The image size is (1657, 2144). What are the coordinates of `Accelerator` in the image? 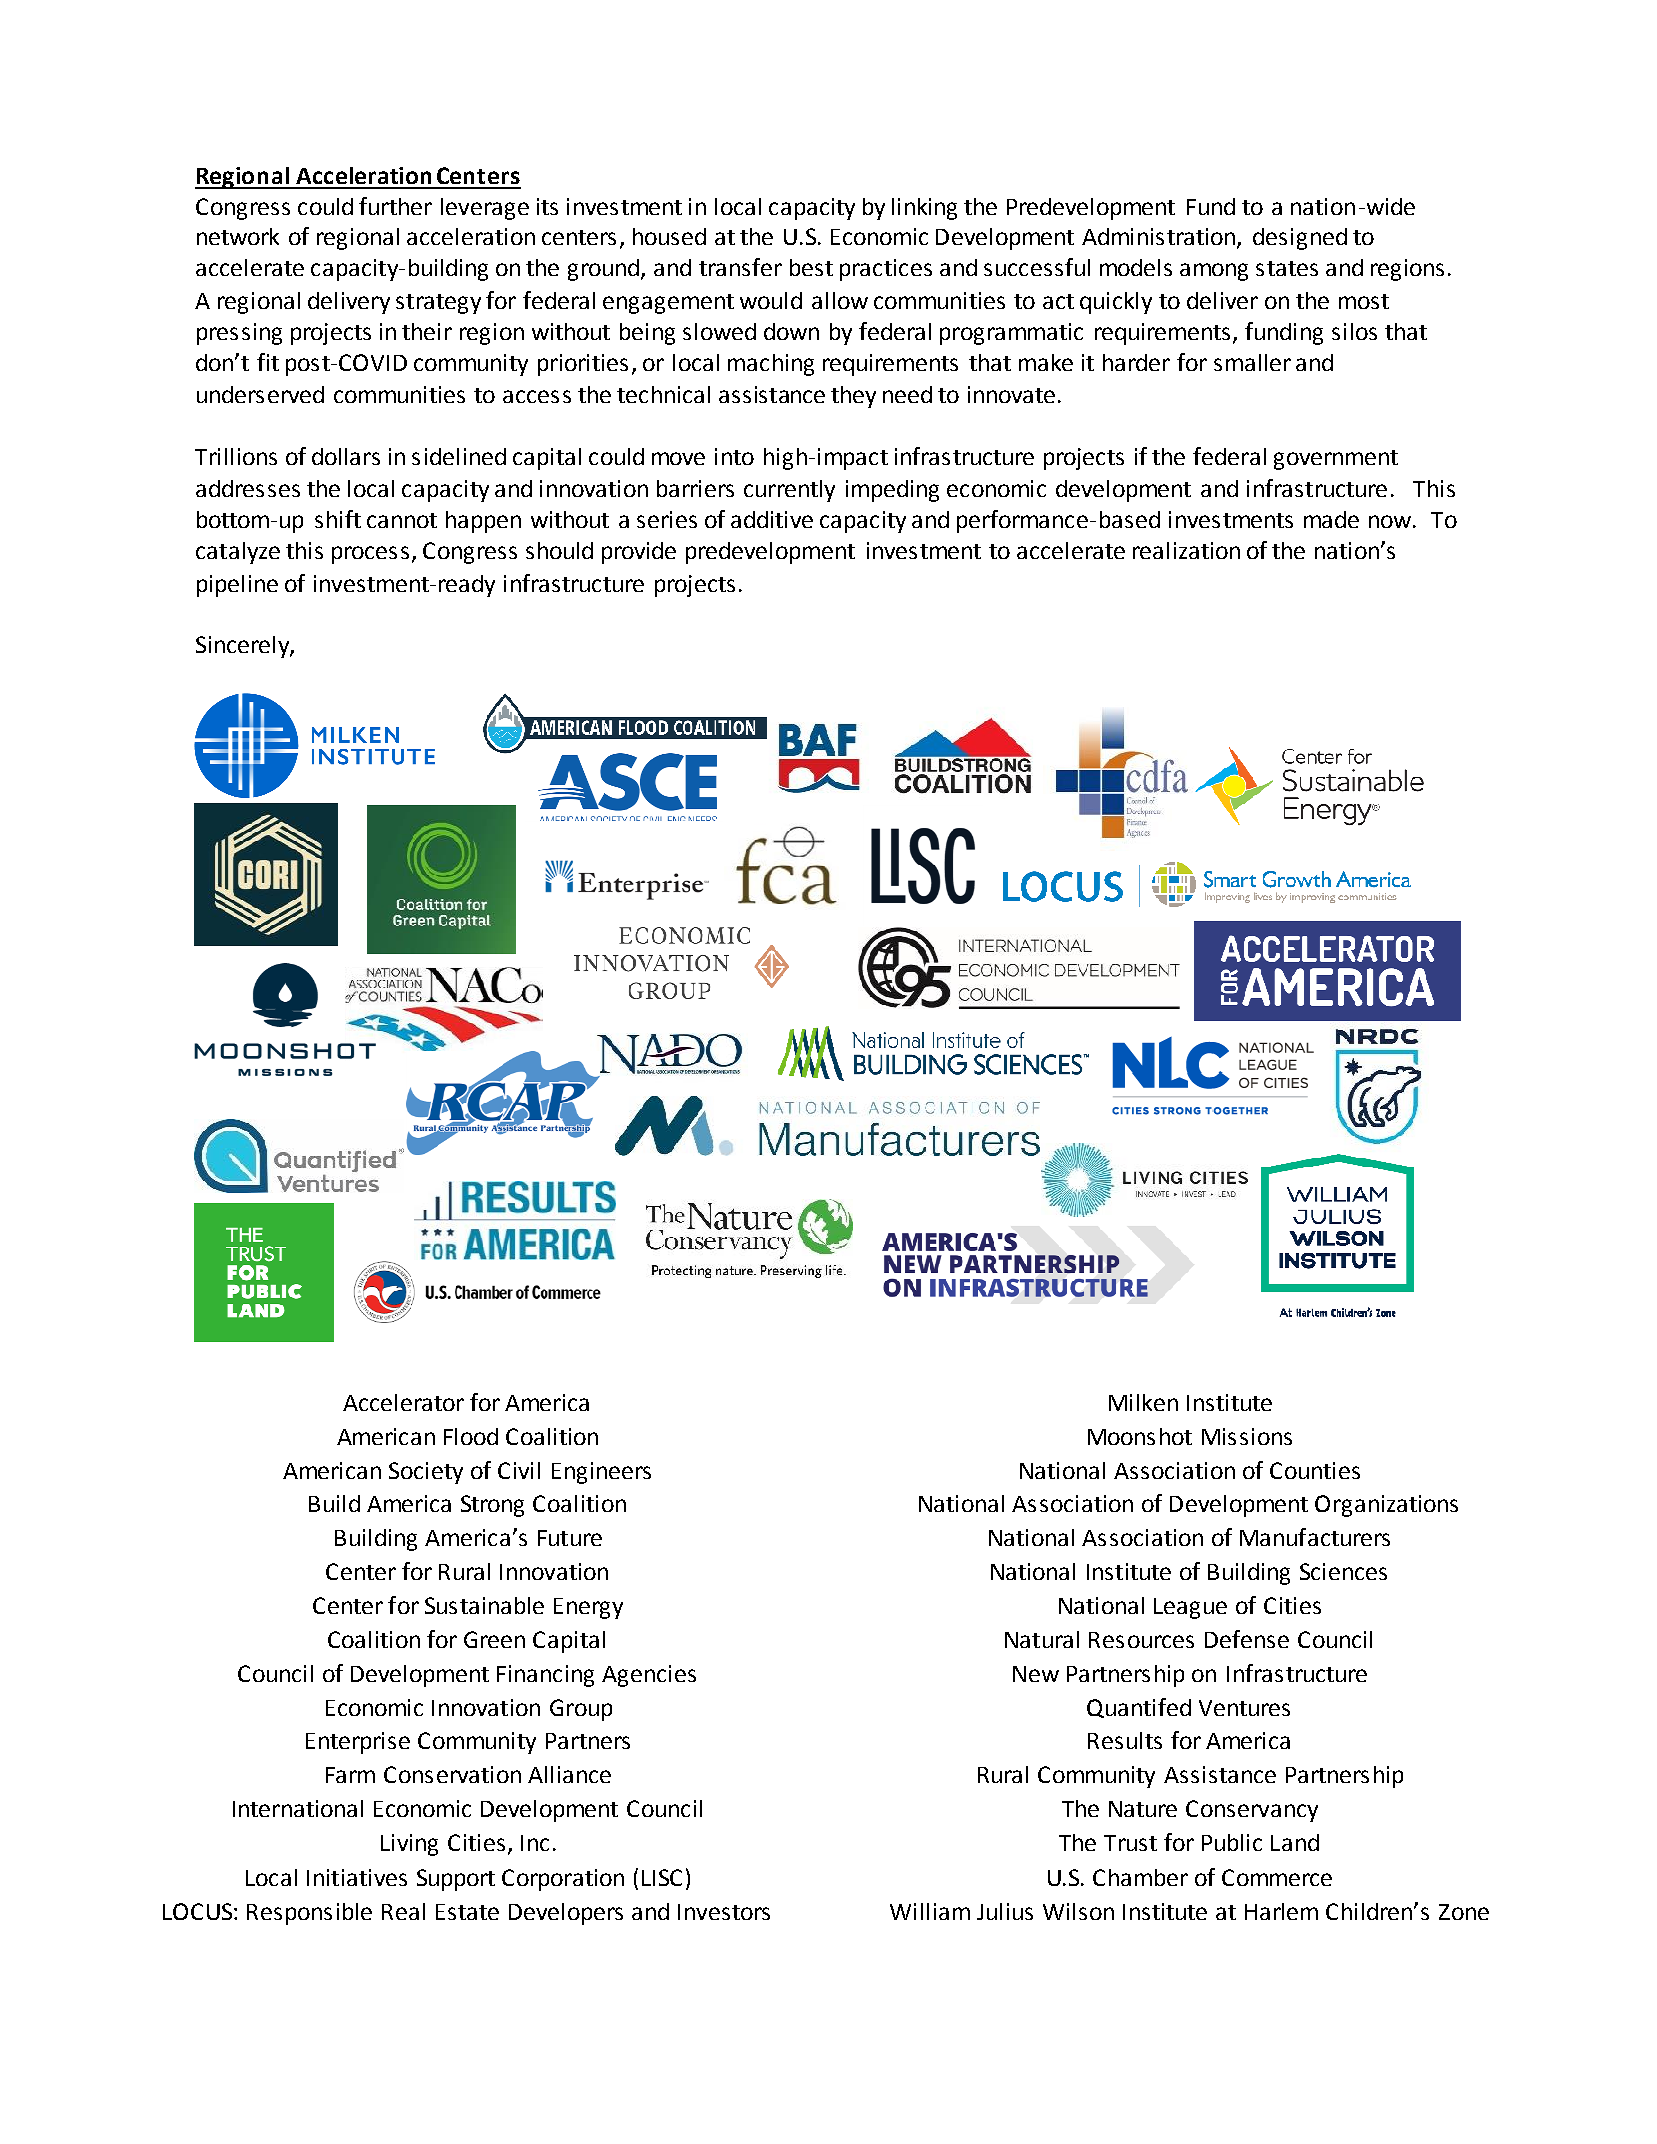 It's located at (403, 1402).
